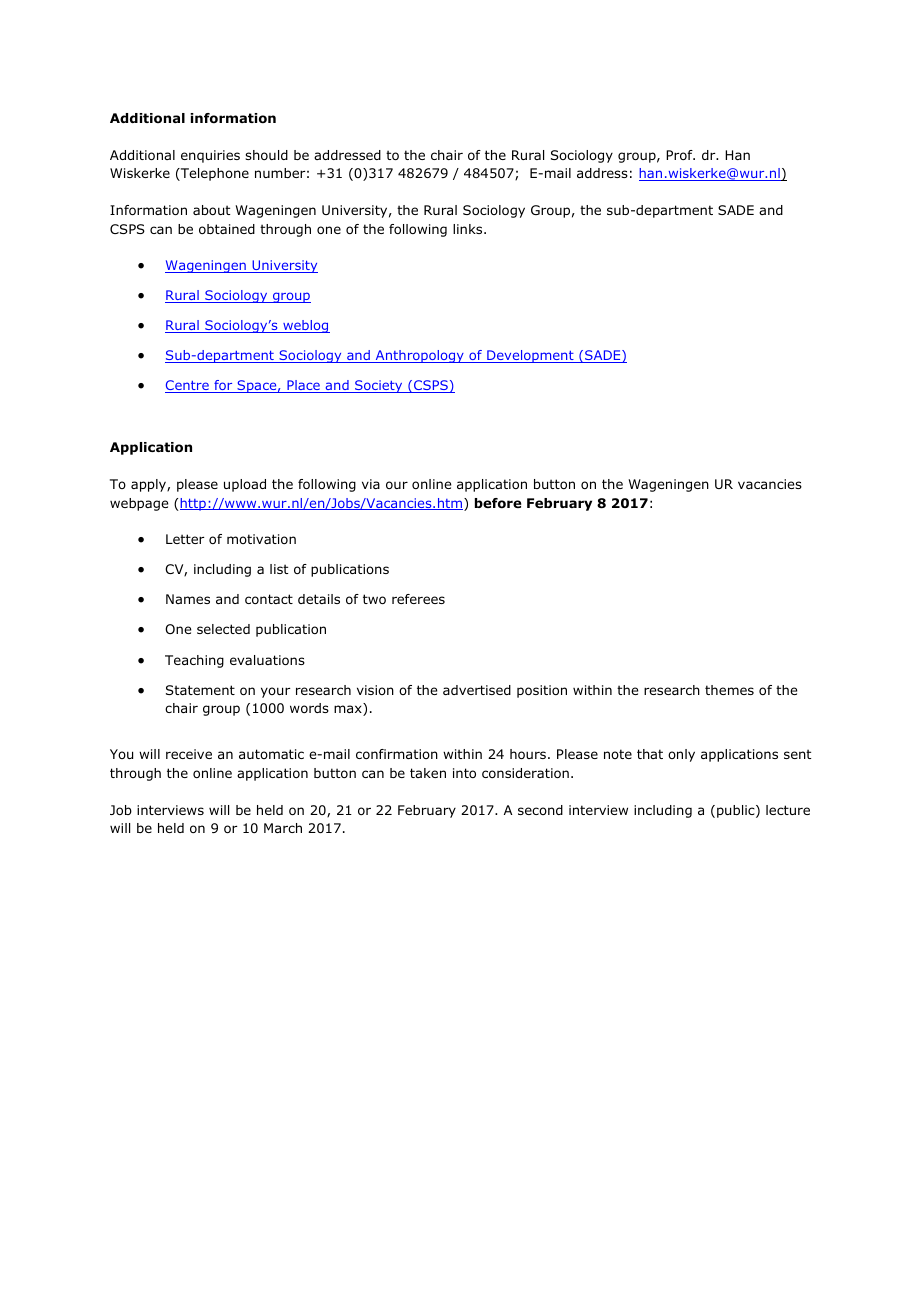 This document has height=1308, width=924. I want to click on enquiries, so click(210, 156).
